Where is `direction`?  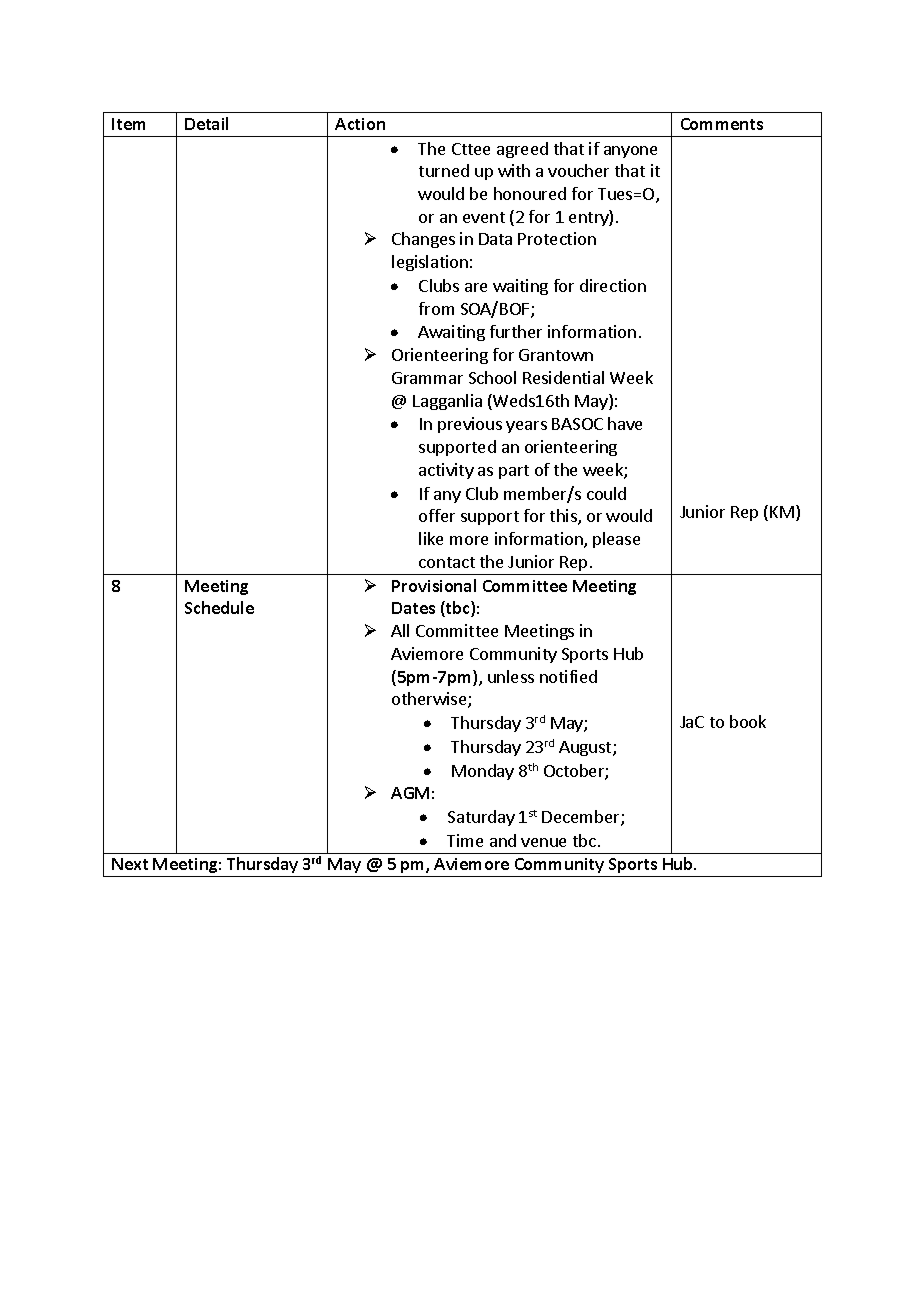
direction is located at coordinates (613, 285).
